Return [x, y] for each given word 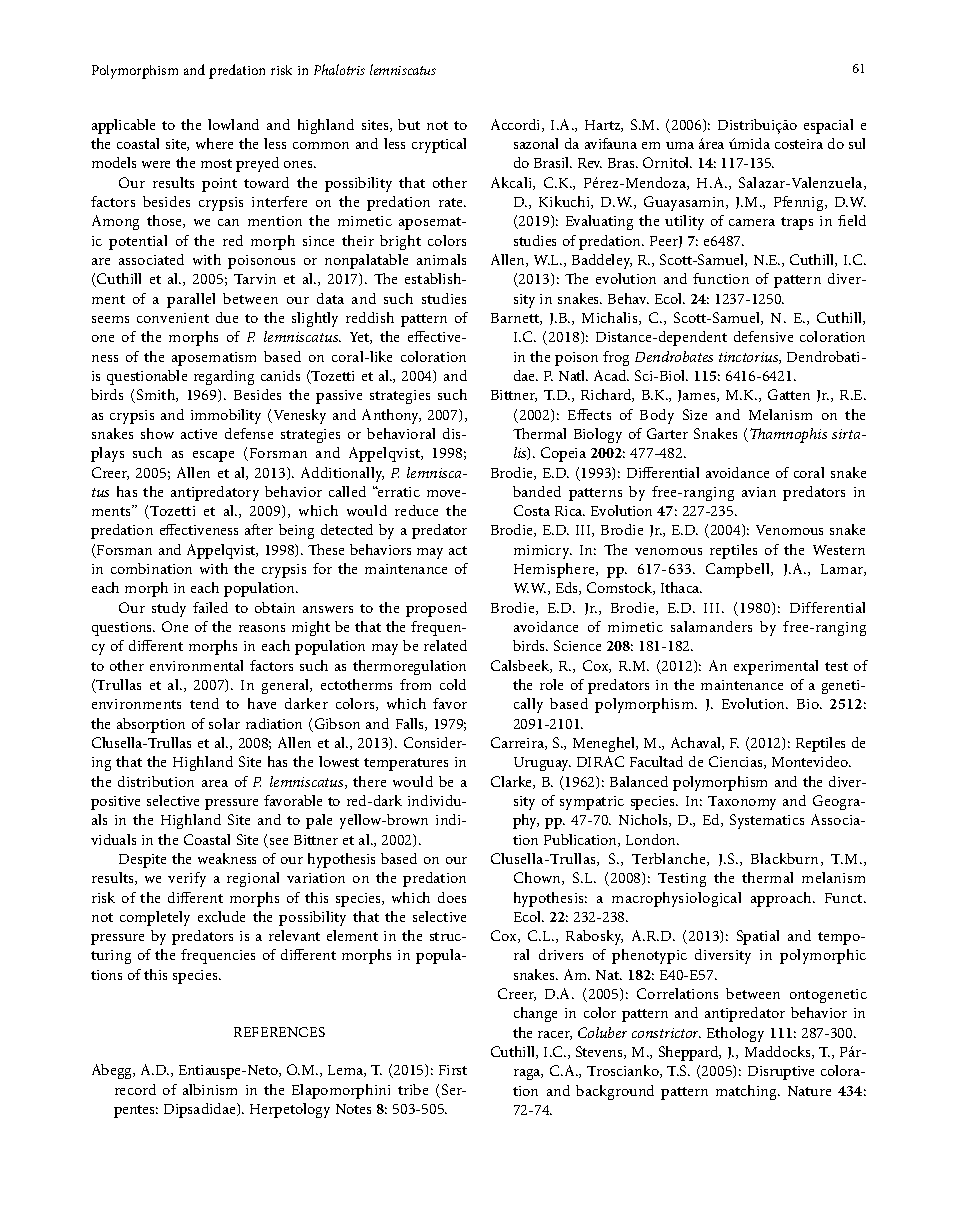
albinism [210, 1089]
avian [759, 492]
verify [187, 879]
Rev [590, 163]
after [259, 529]
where [214, 143]
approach [782, 899]
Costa [532, 510]
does [452, 897]
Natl [573, 375]
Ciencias [737, 762]
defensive [763, 336]
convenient [173, 318]
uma [680, 145]
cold [453, 684]
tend [204, 703]
